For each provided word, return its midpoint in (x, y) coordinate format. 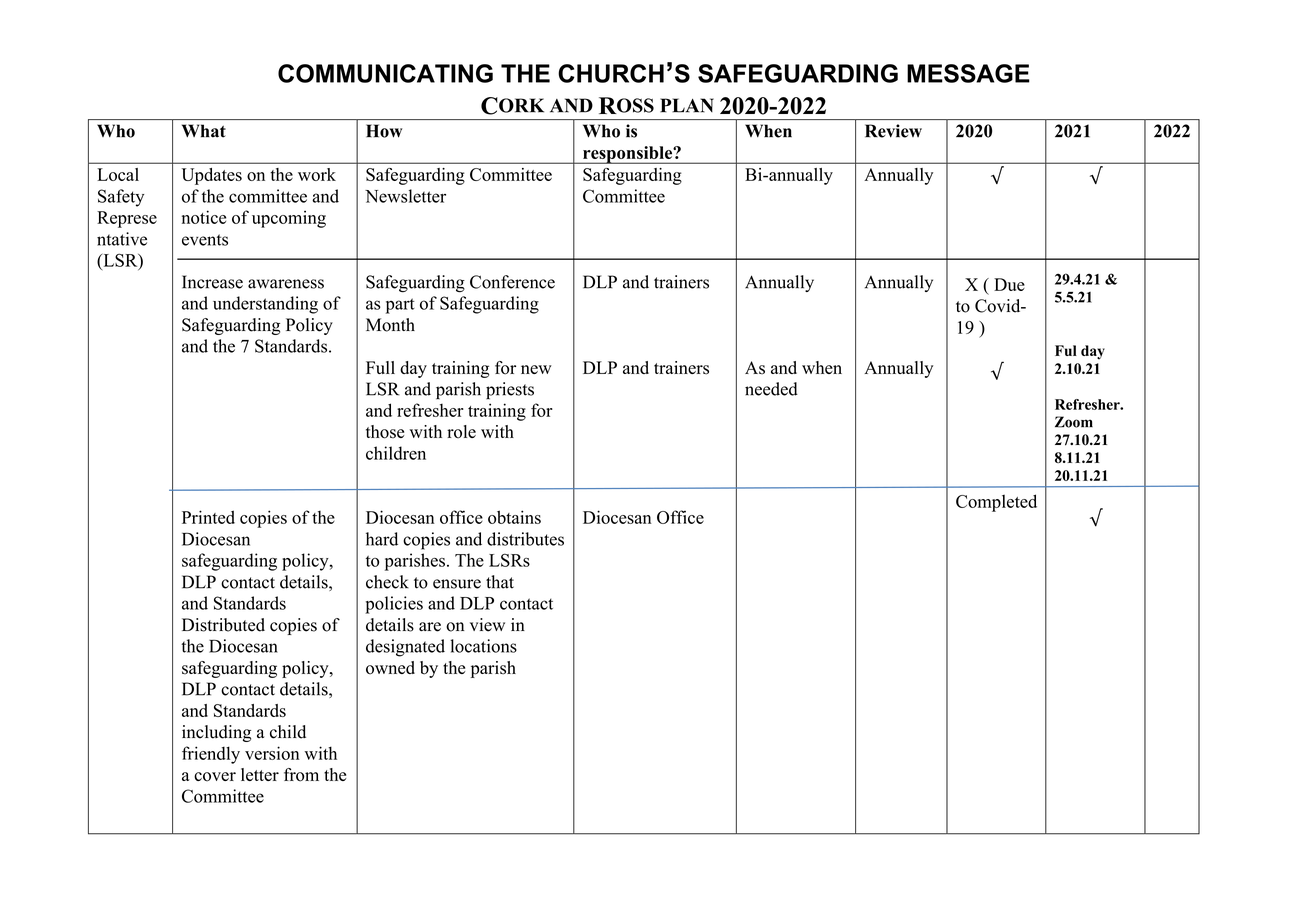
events (205, 240)
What (204, 131)
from (301, 775)
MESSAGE (968, 73)
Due (1009, 284)
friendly (211, 755)
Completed (996, 503)
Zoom (1074, 422)
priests (510, 391)
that (500, 582)
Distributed (223, 625)
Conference (512, 282)
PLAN (687, 105)
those (385, 432)
